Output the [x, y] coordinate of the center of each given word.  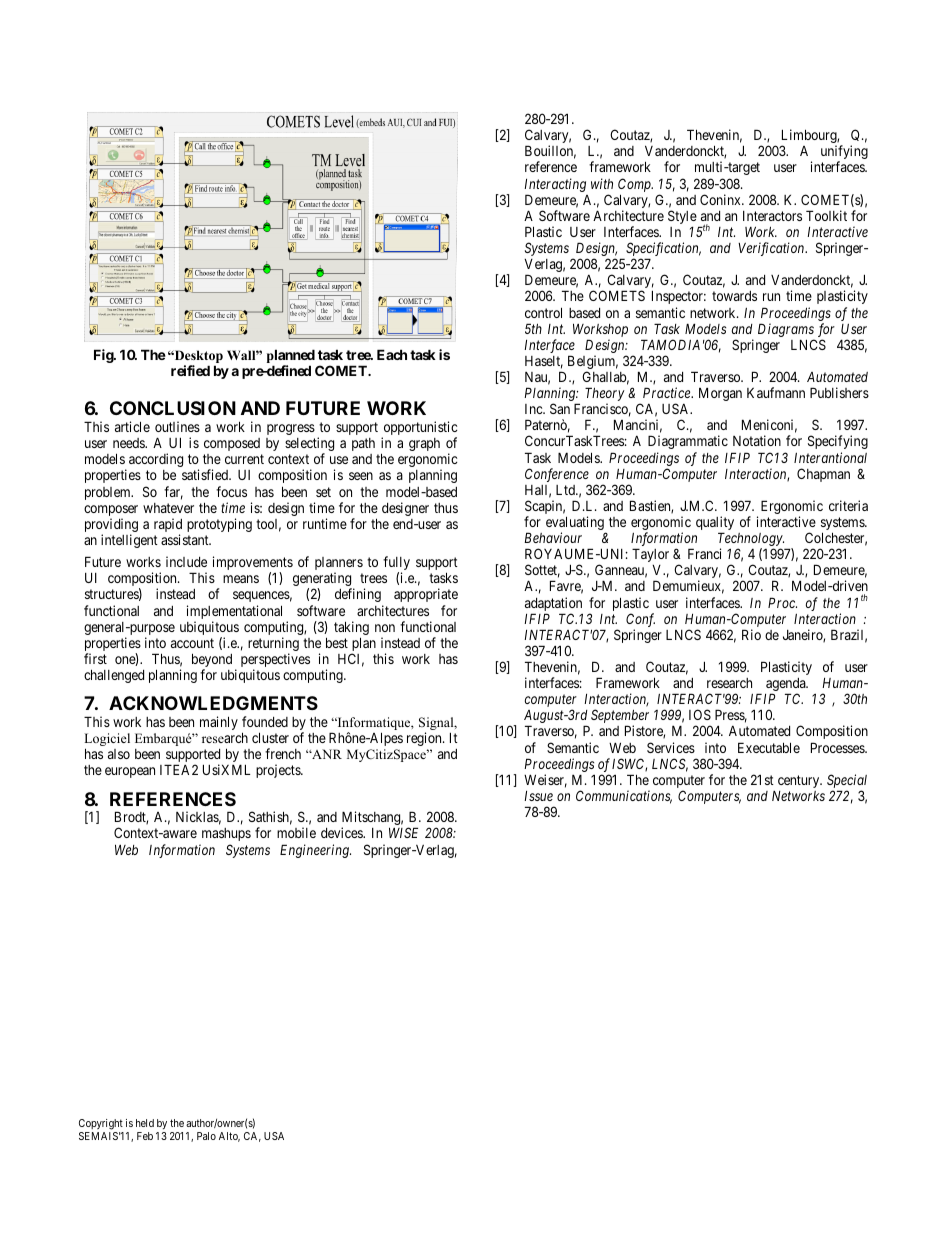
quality [715, 524]
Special [847, 782]
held [145, 1123]
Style [682, 218]
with [602, 183]
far [173, 493]
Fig [104, 356]
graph [424, 444]
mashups [226, 834]
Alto [229, 1137]
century [800, 781]
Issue [538, 796]
